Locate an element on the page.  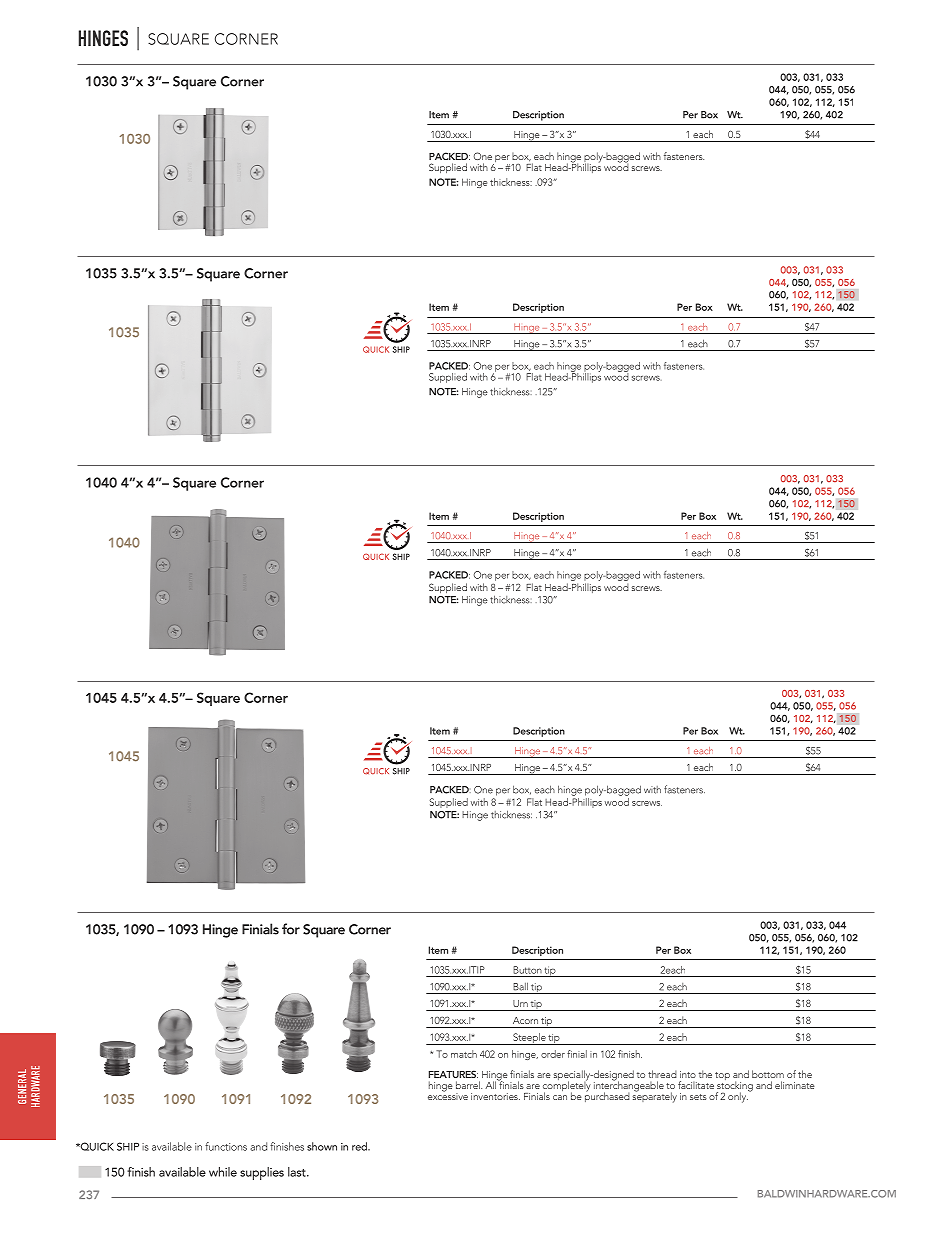
while is located at coordinates (223, 1172).
